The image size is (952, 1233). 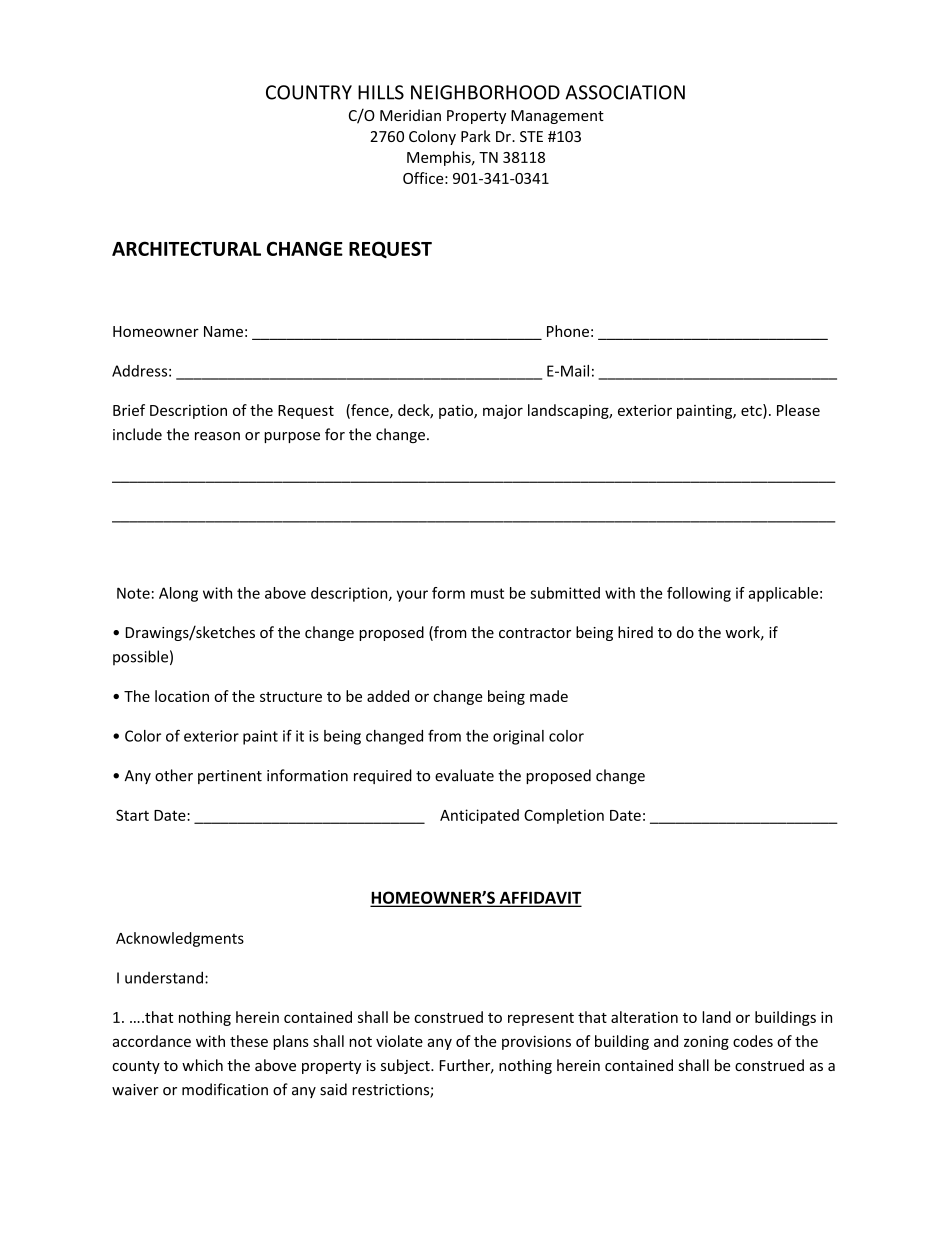 What do you see at coordinates (217, 436) in the document?
I see `reason` at bounding box center [217, 436].
